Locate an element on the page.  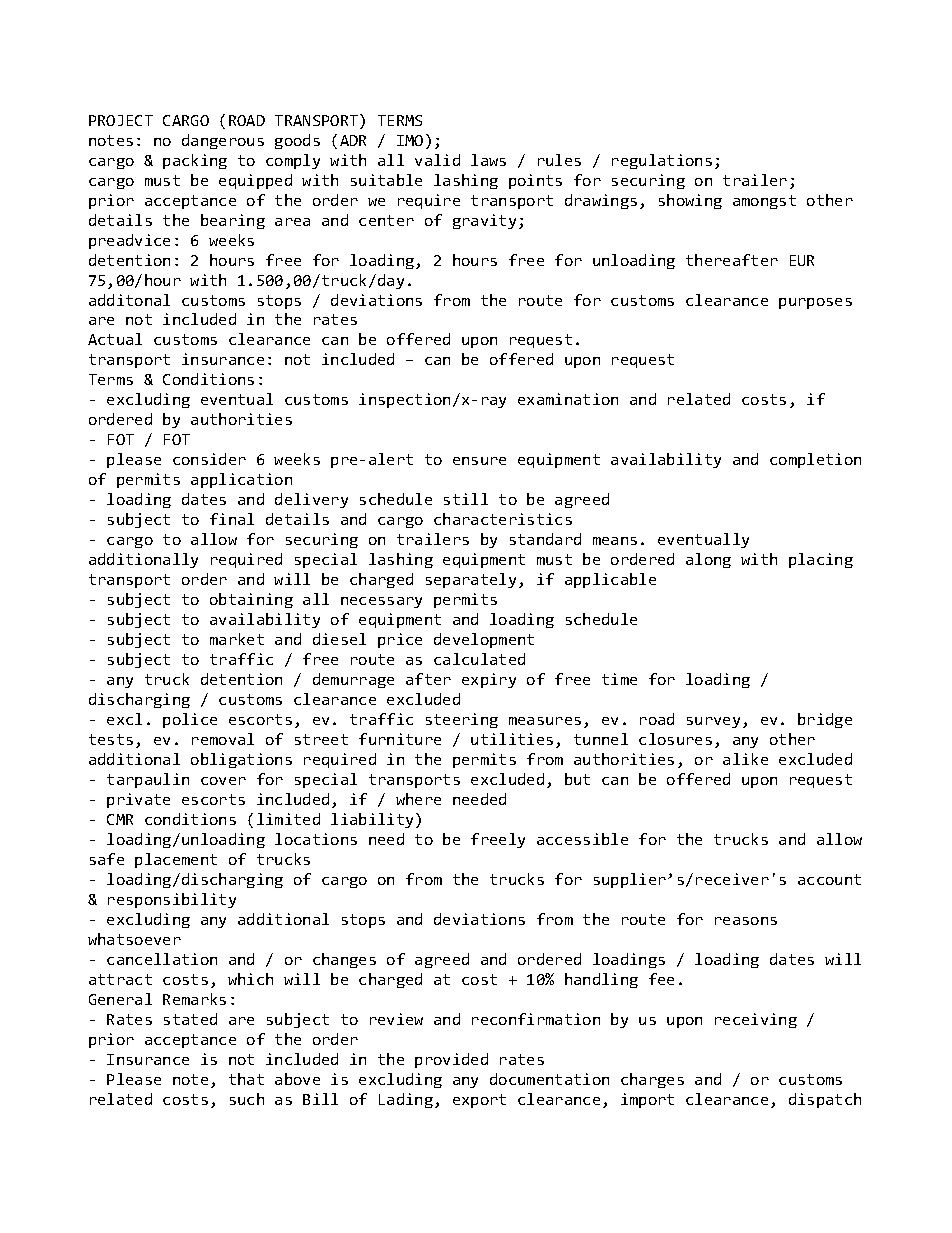
packing is located at coordinates (195, 161).
